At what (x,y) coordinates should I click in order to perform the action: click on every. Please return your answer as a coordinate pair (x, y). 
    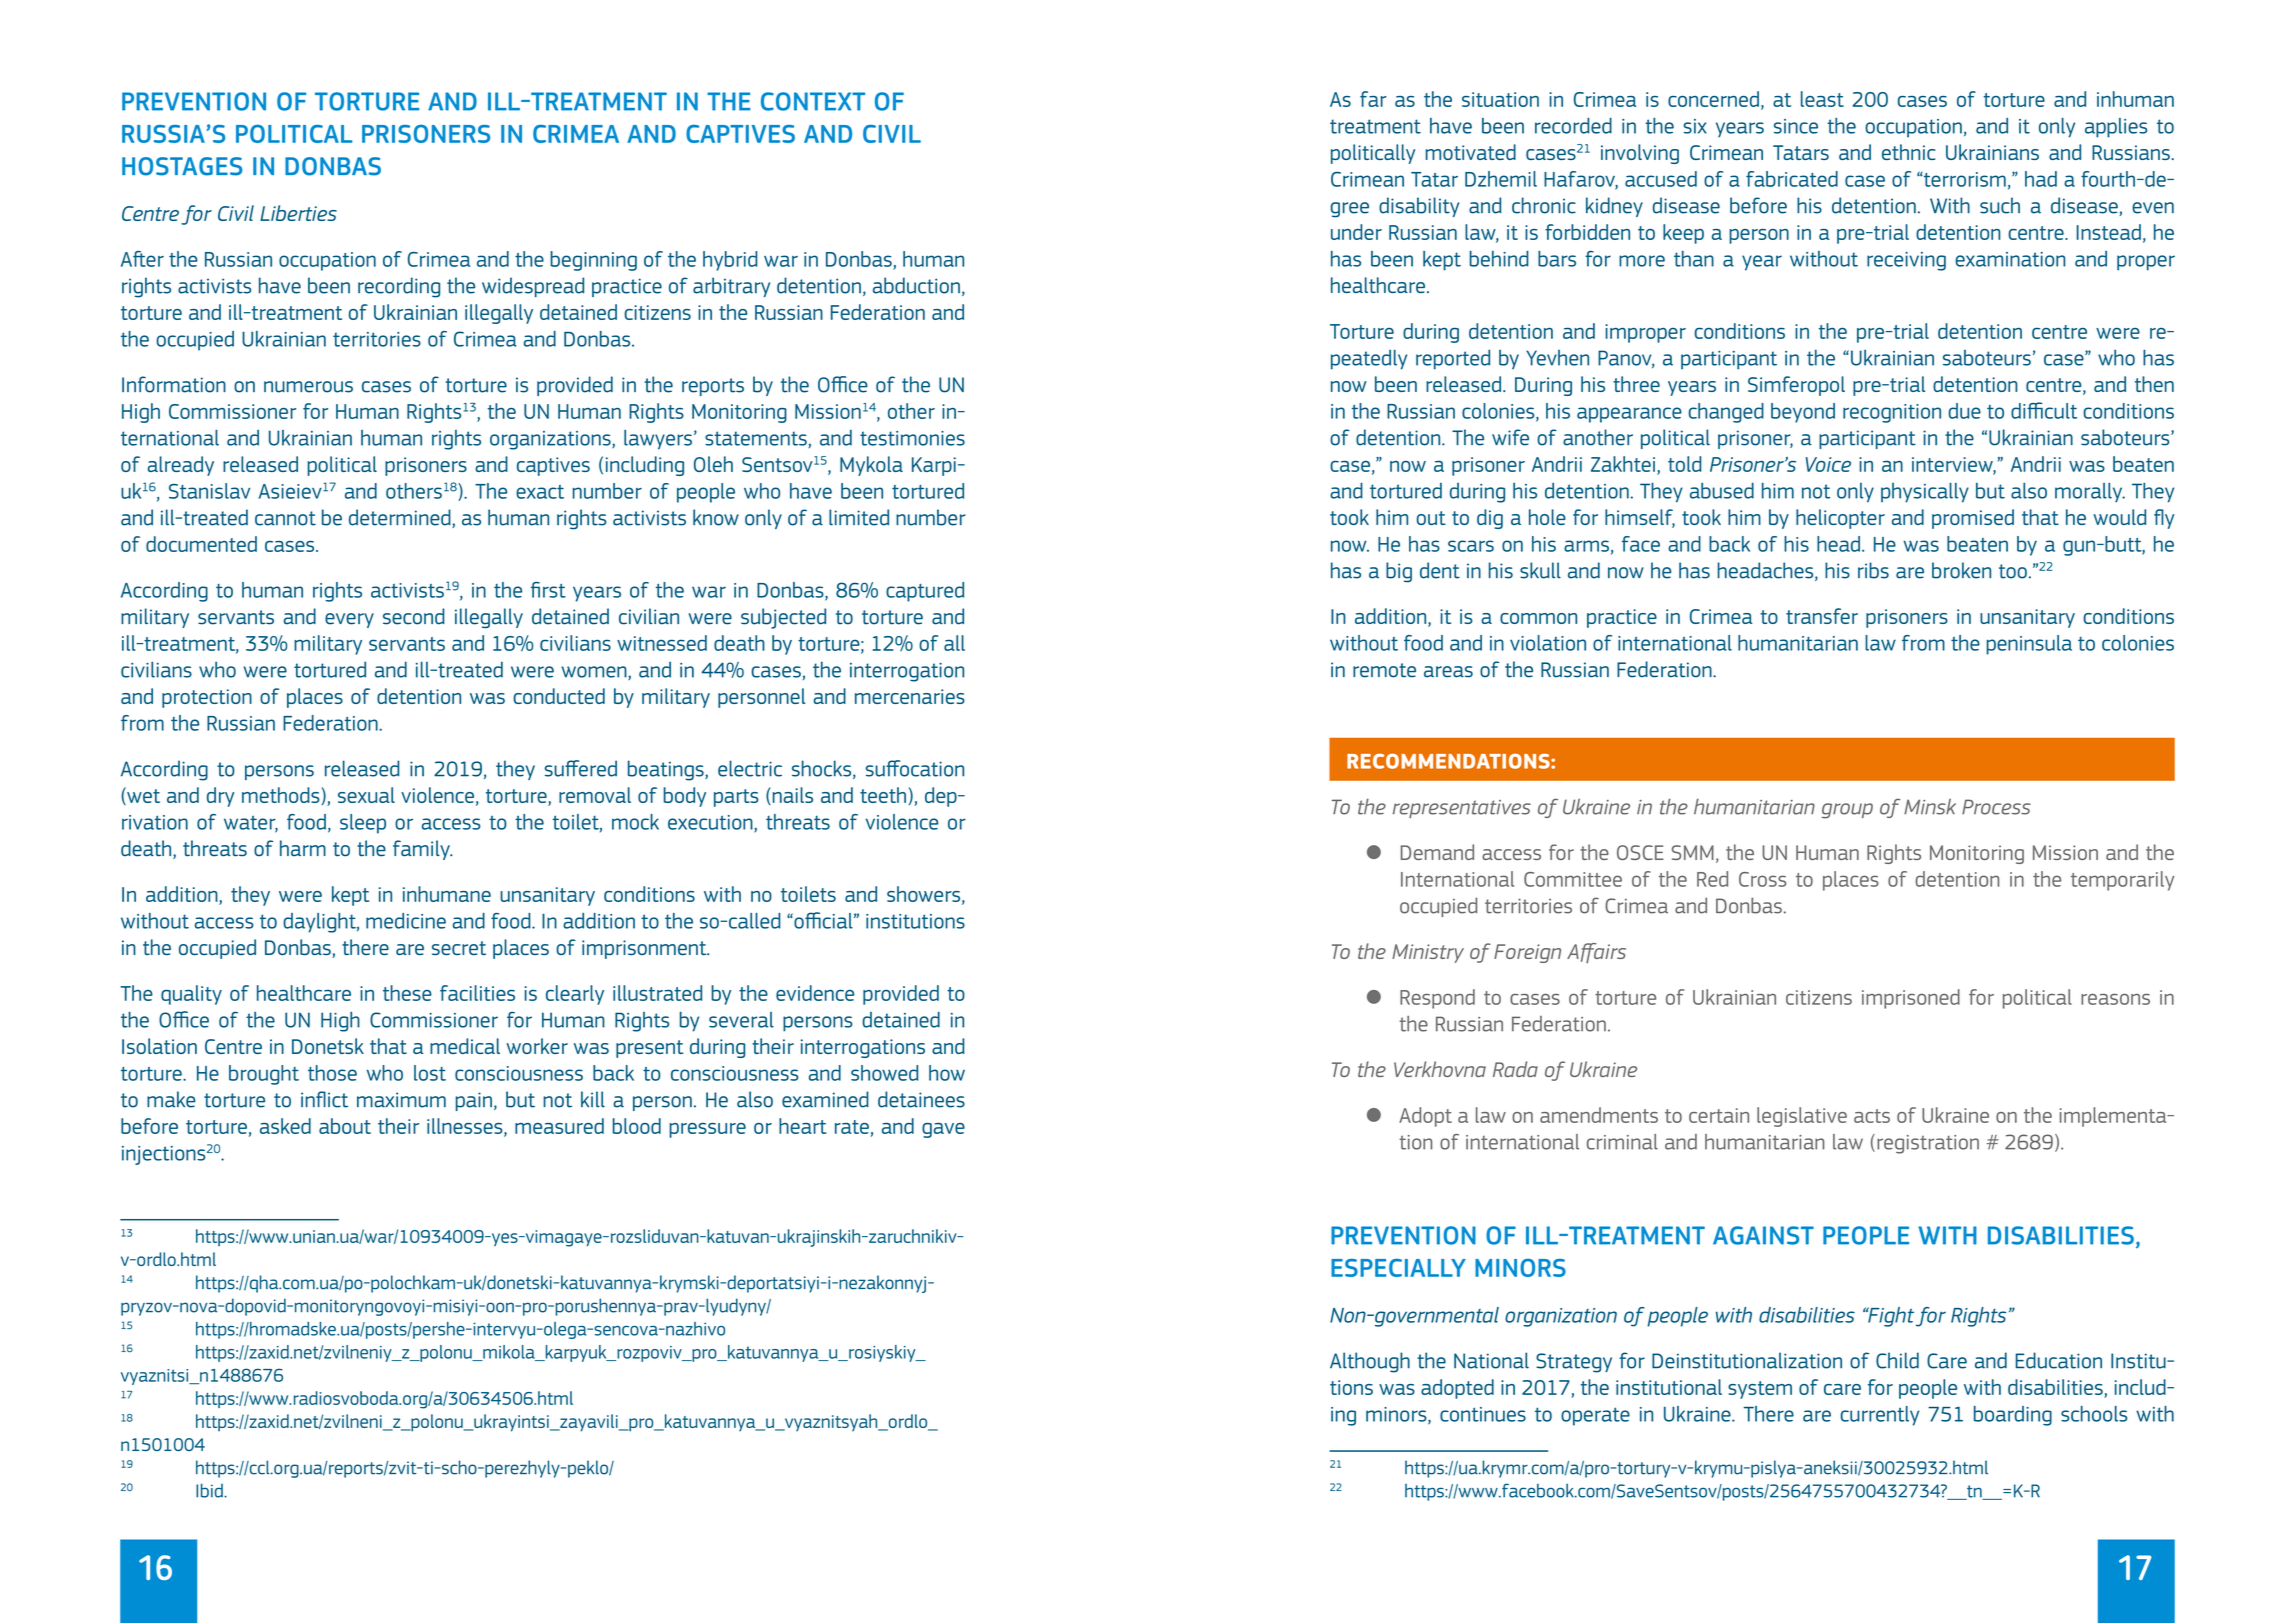
    Looking at the image, I should click on (349, 620).
